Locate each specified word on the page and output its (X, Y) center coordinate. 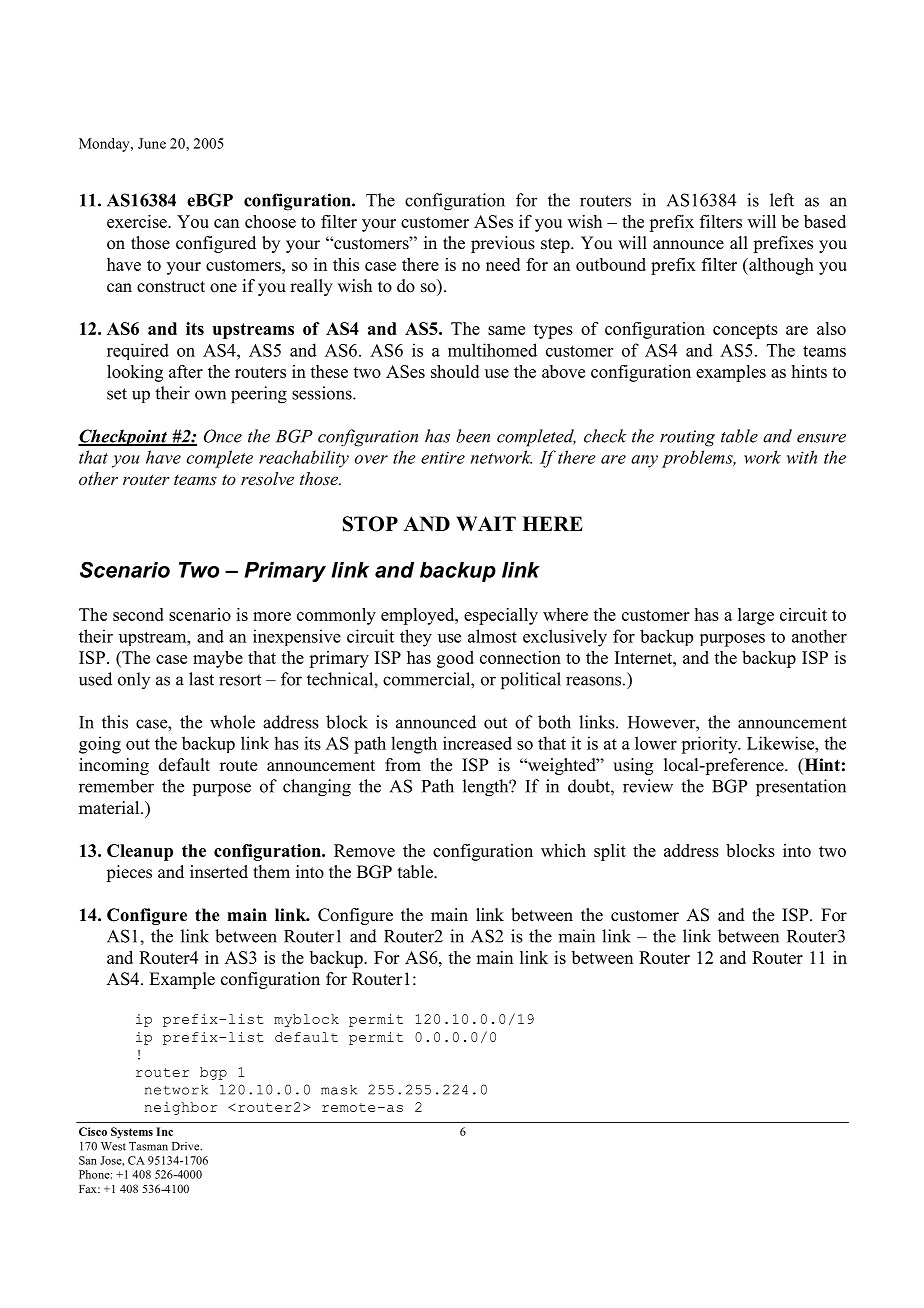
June (152, 143)
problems (698, 459)
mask (339, 1090)
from (403, 765)
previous (503, 244)
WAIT (486, 523)
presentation (801, 788)
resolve (267, 478)
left (782, 200)
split (610, 852)
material (110, 808)
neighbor (180, 1108)
